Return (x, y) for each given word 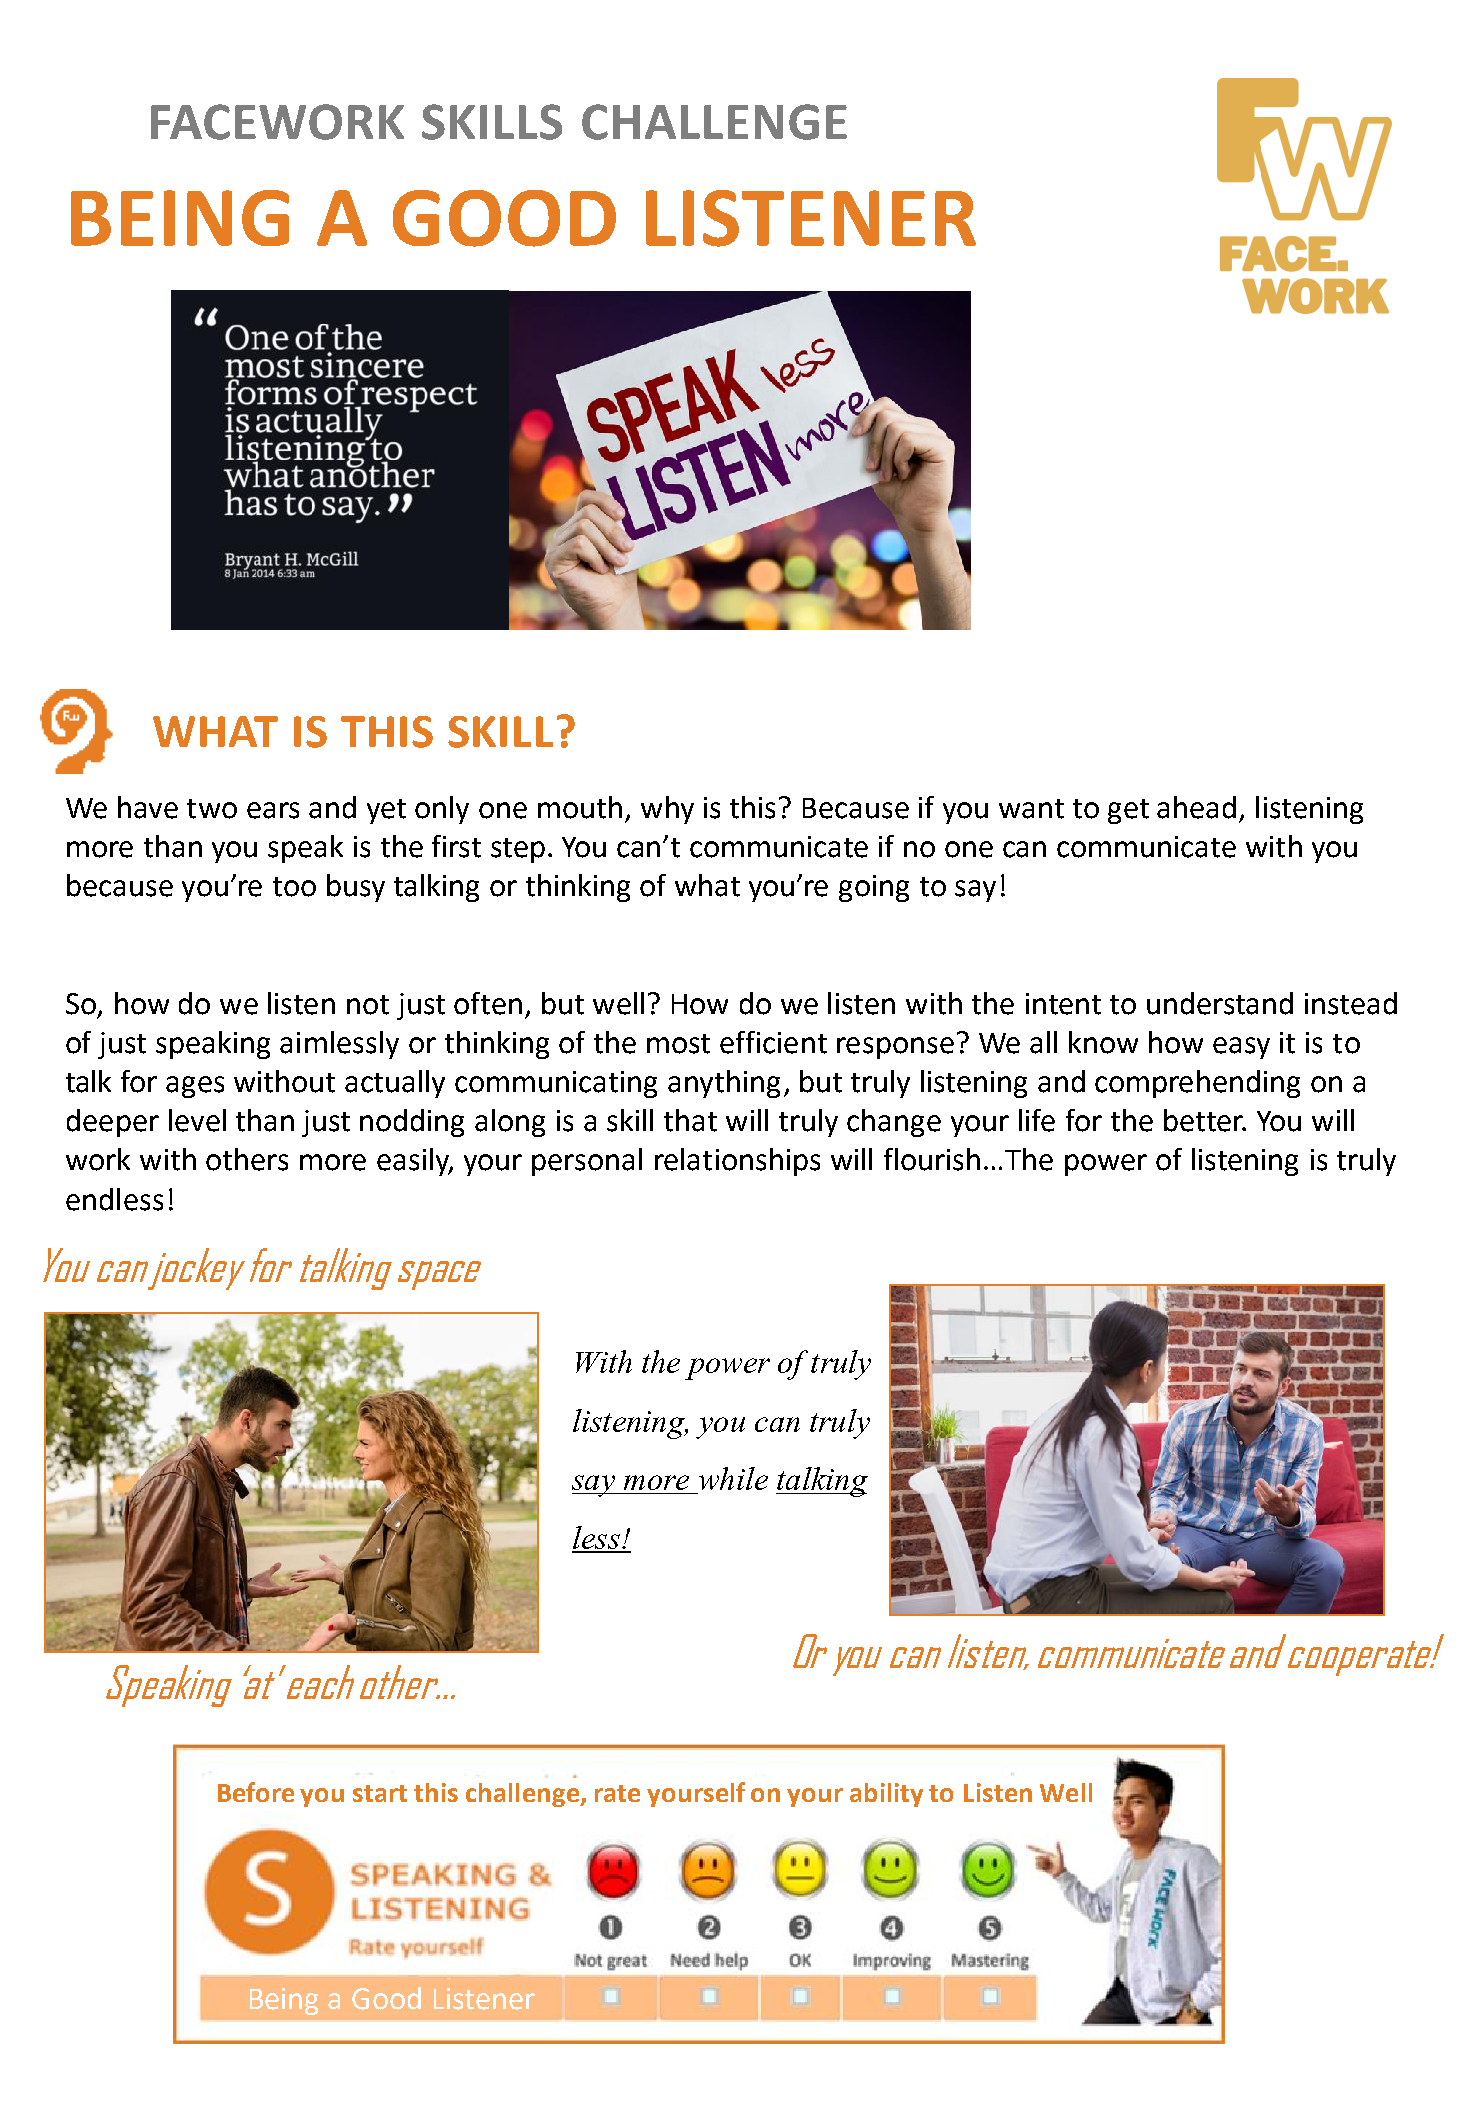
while (733, 1478)
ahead (1196, 807)
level (197, 1120)
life (1037, 1120)
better (1205, 1120)
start (380, 1793)
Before (256, 1792)
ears (273, 810)
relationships (737, 1162)
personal (587, 1162)
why (667, 810)
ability (886, 1795)
